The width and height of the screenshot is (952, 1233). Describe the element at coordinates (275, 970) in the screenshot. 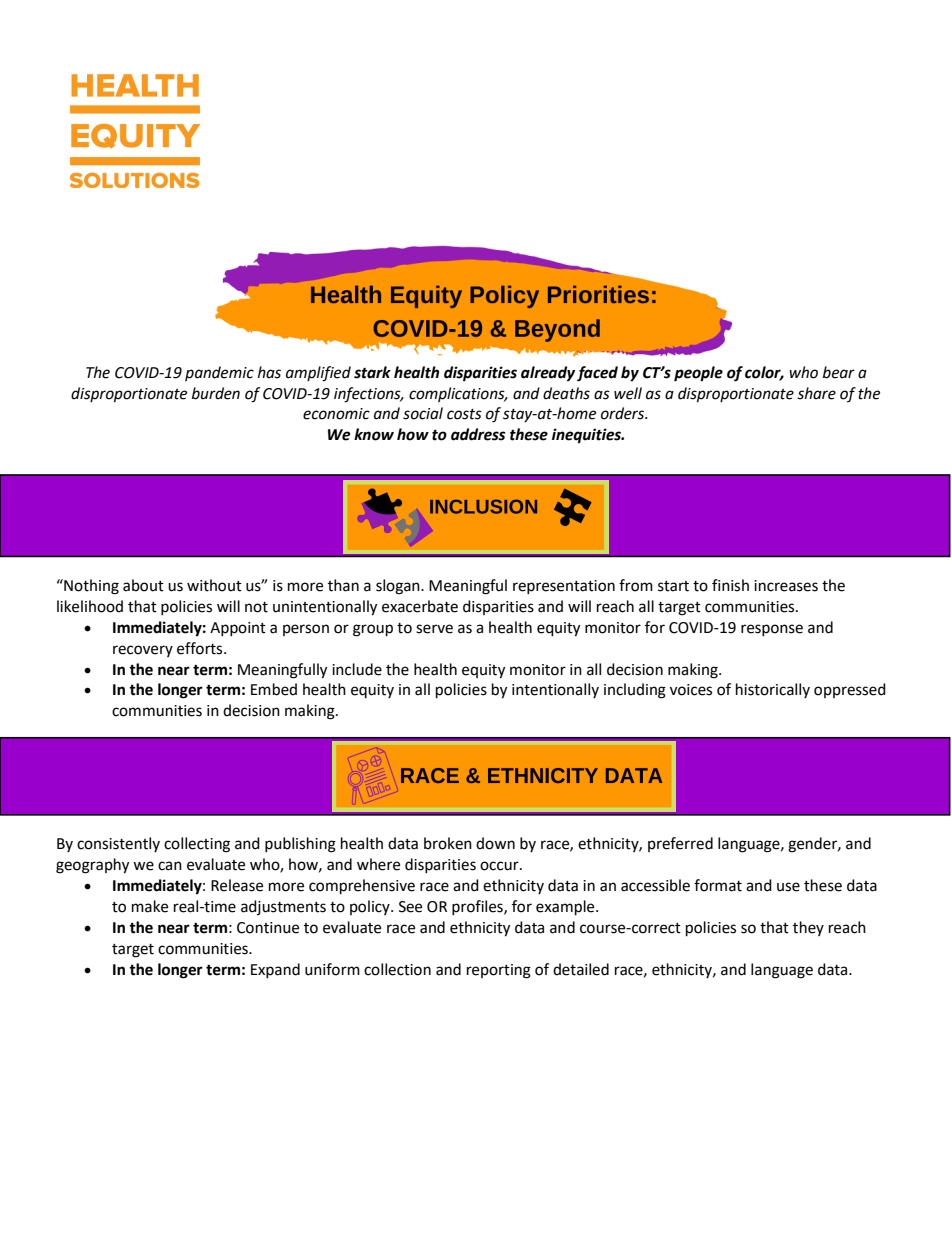

I see `Expand` at that location.
